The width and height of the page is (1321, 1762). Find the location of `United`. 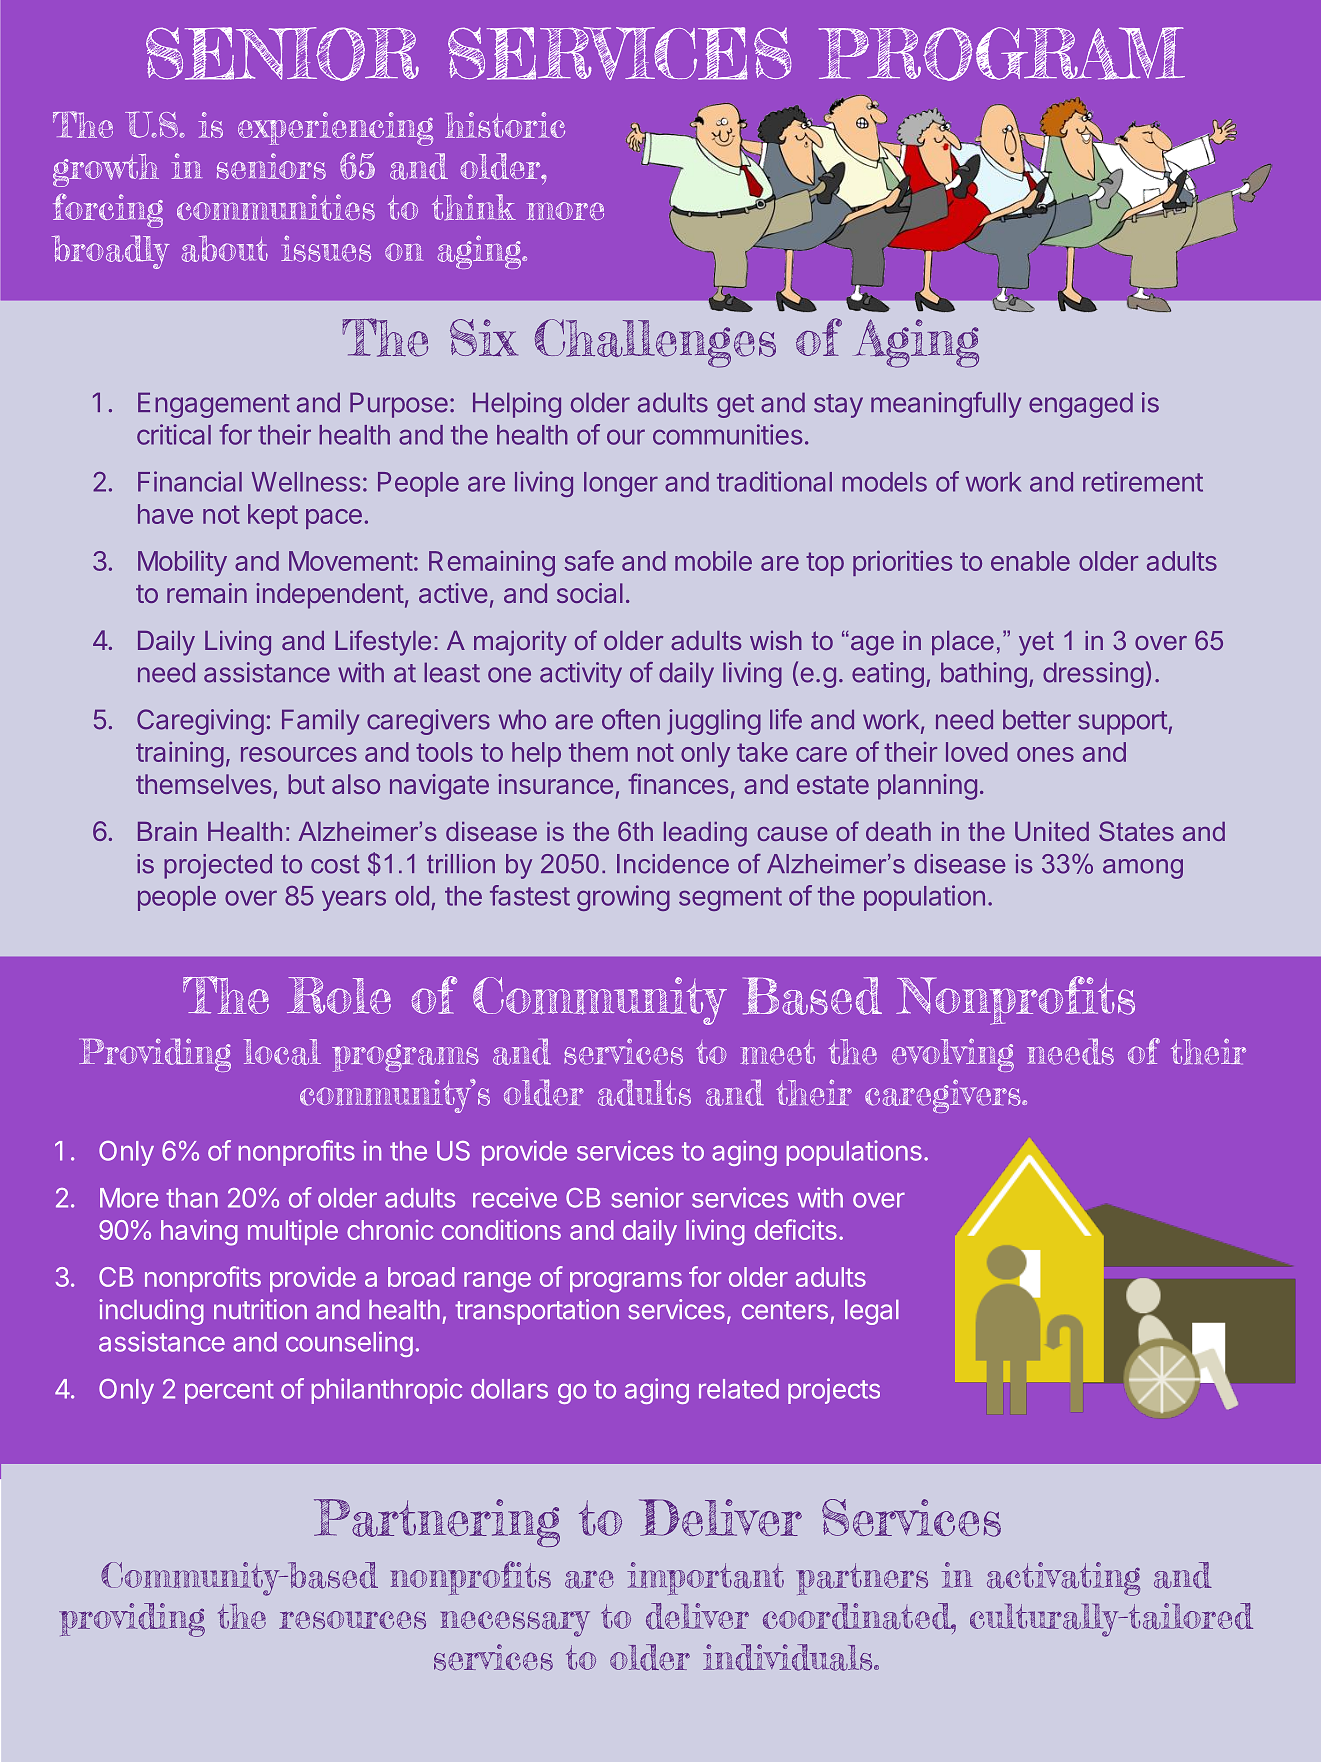

United is located at coordinates (1052, 831).
